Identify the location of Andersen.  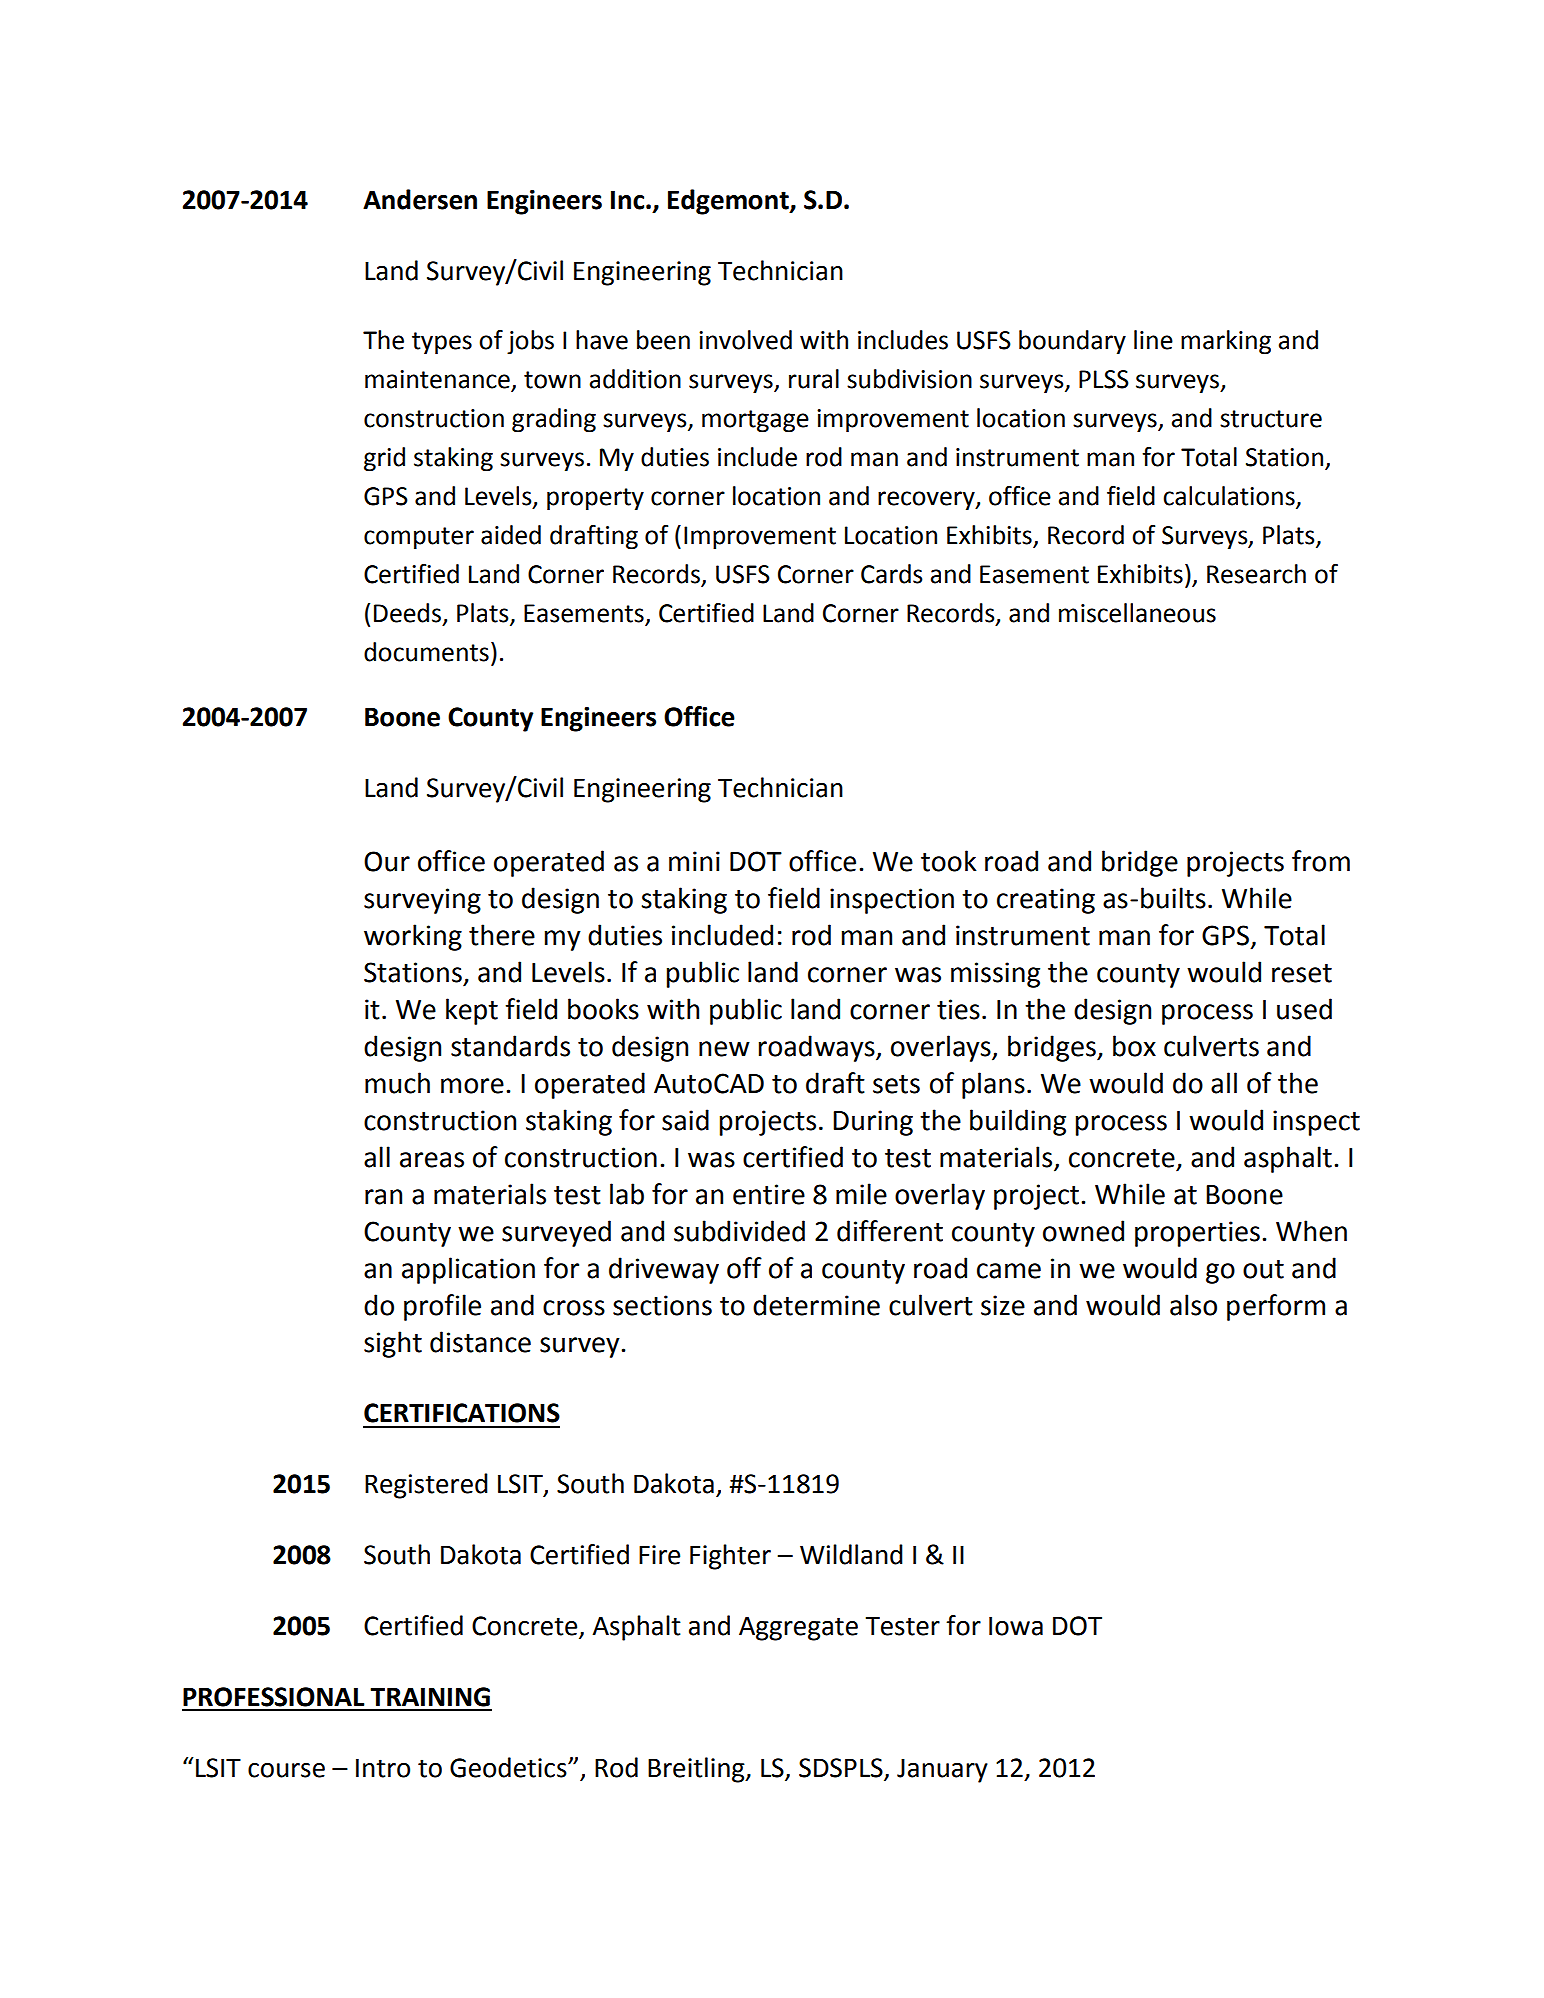
(420, 199).
